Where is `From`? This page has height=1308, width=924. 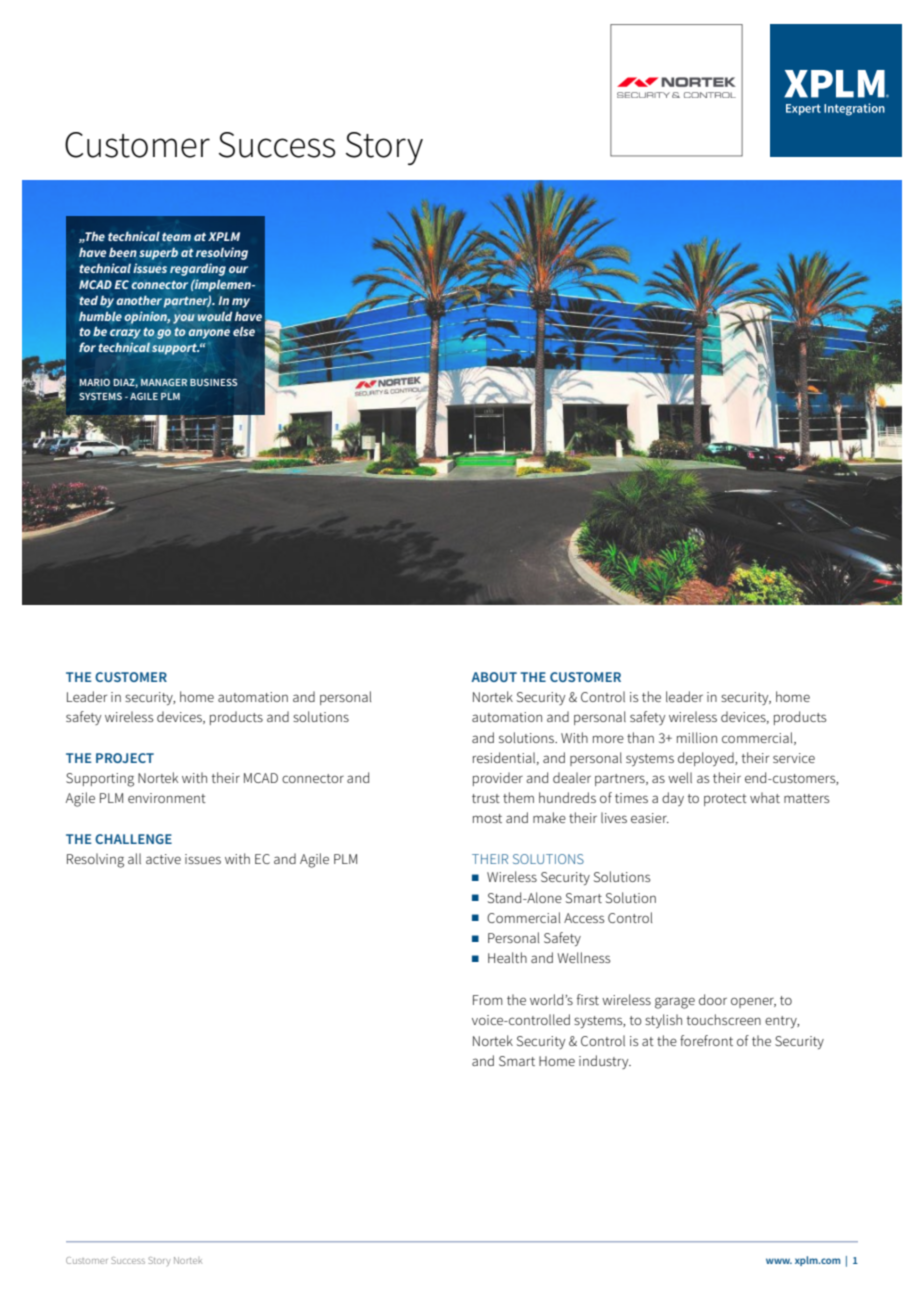 From is located at coordinates (487, 1000).
